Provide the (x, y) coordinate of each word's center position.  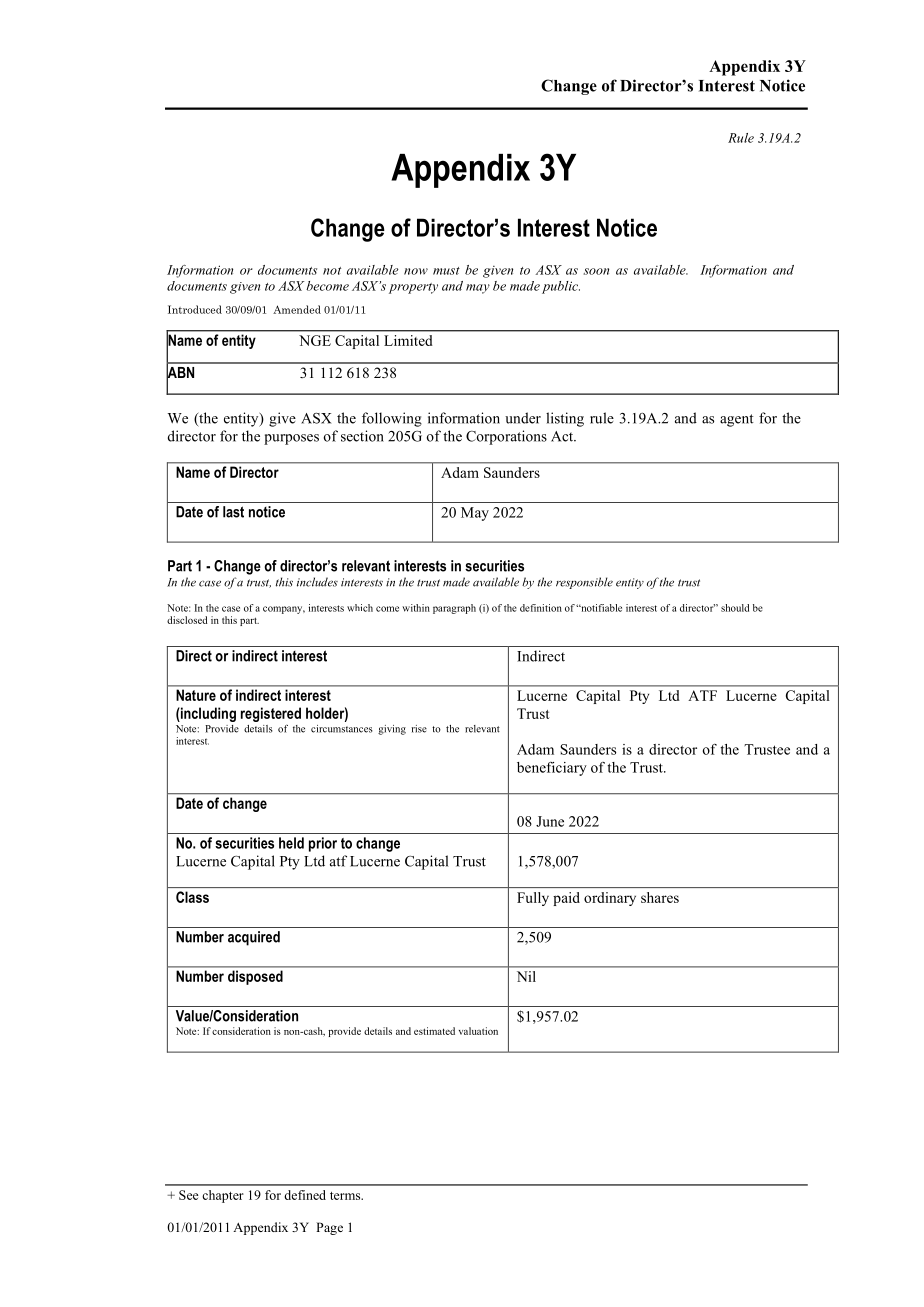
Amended (297, 309)
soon (596, 271)
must (446, 271)
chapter (223, 1196)
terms (346, 1196)
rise (419, 729)
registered (271, 714)
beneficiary (552, 769)
